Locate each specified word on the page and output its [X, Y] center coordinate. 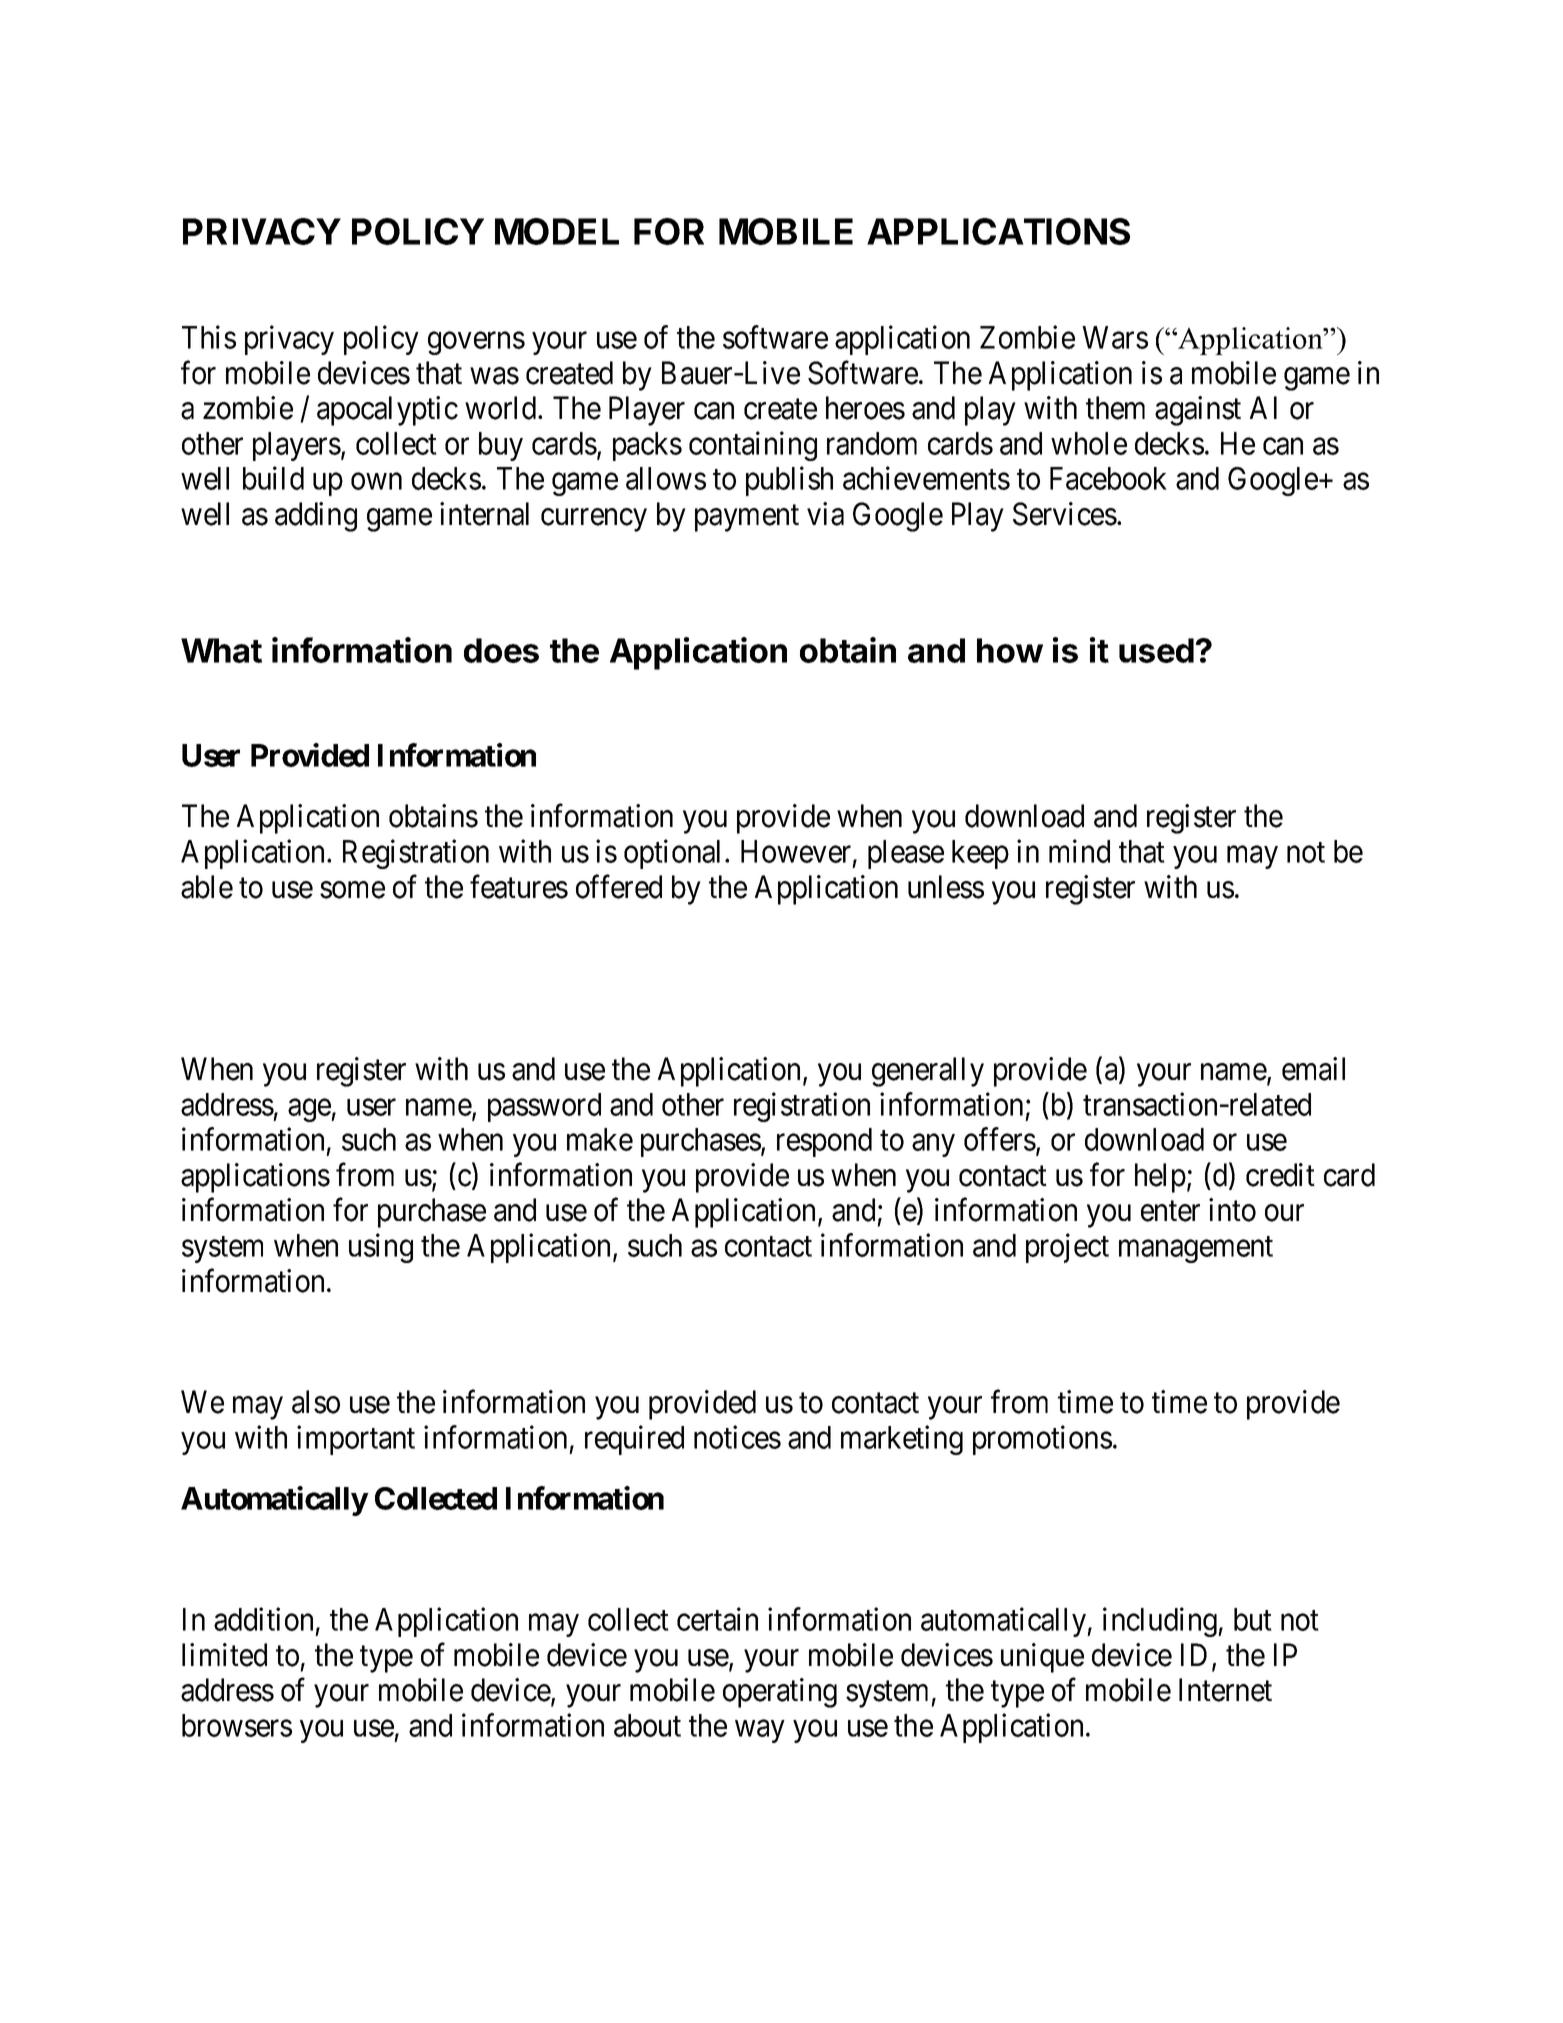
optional [675, 854]
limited [224, 1655]
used [1156, 650]
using [381, 1248]
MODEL [557, 231]
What [221, 650]
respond [824, 1142]
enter [1170, 1211]
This [209, 337]
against [1198, 411]
